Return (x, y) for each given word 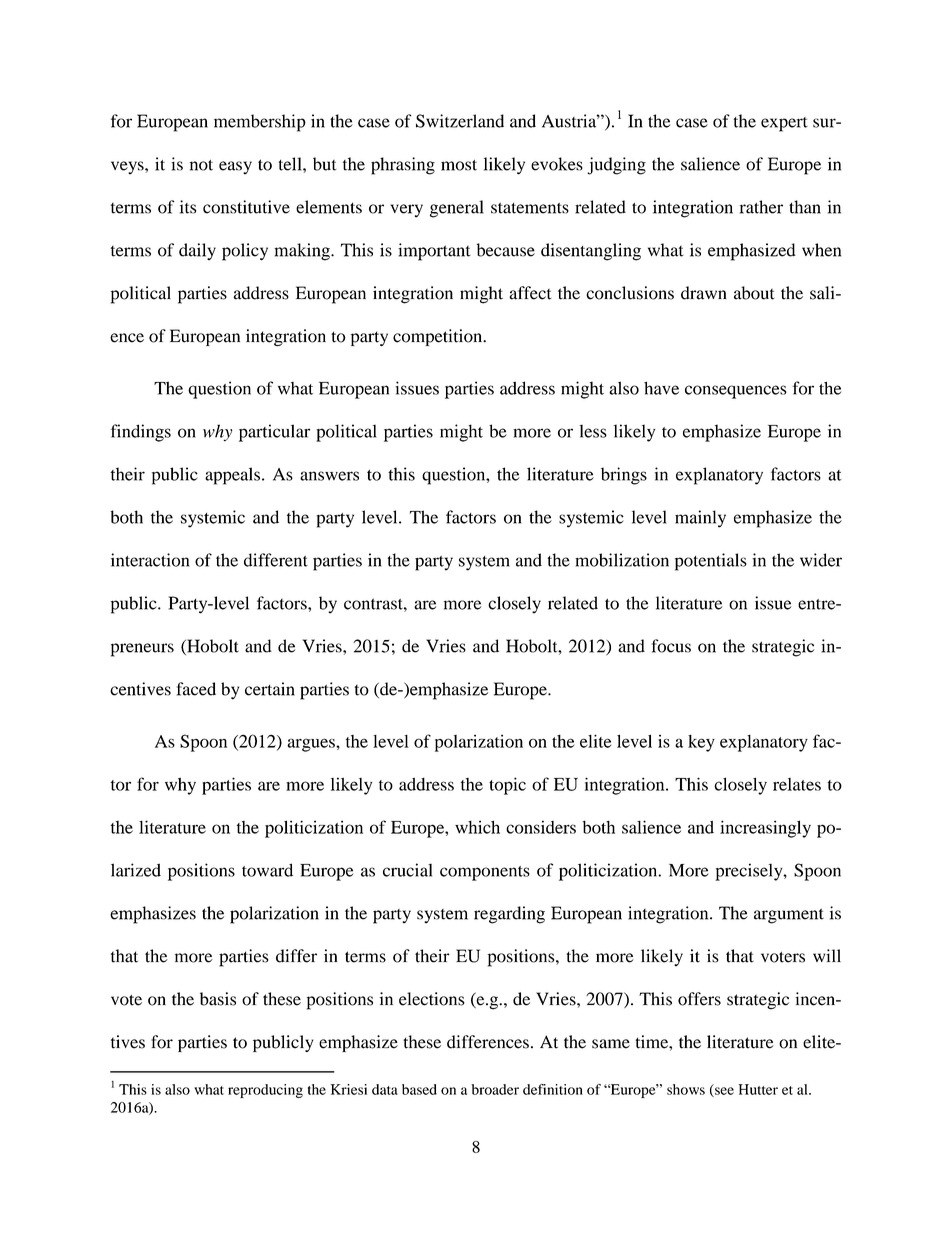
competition (439, 337)
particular (274, 433)
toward (267, 870)
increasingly (765, 829)
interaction (150, 560)
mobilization (622, 560)
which (477, 827)
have (661, 388)
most (459, 165)
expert (784, 124)
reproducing (265, 1091)
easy (235, 168)
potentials (711, 562)
